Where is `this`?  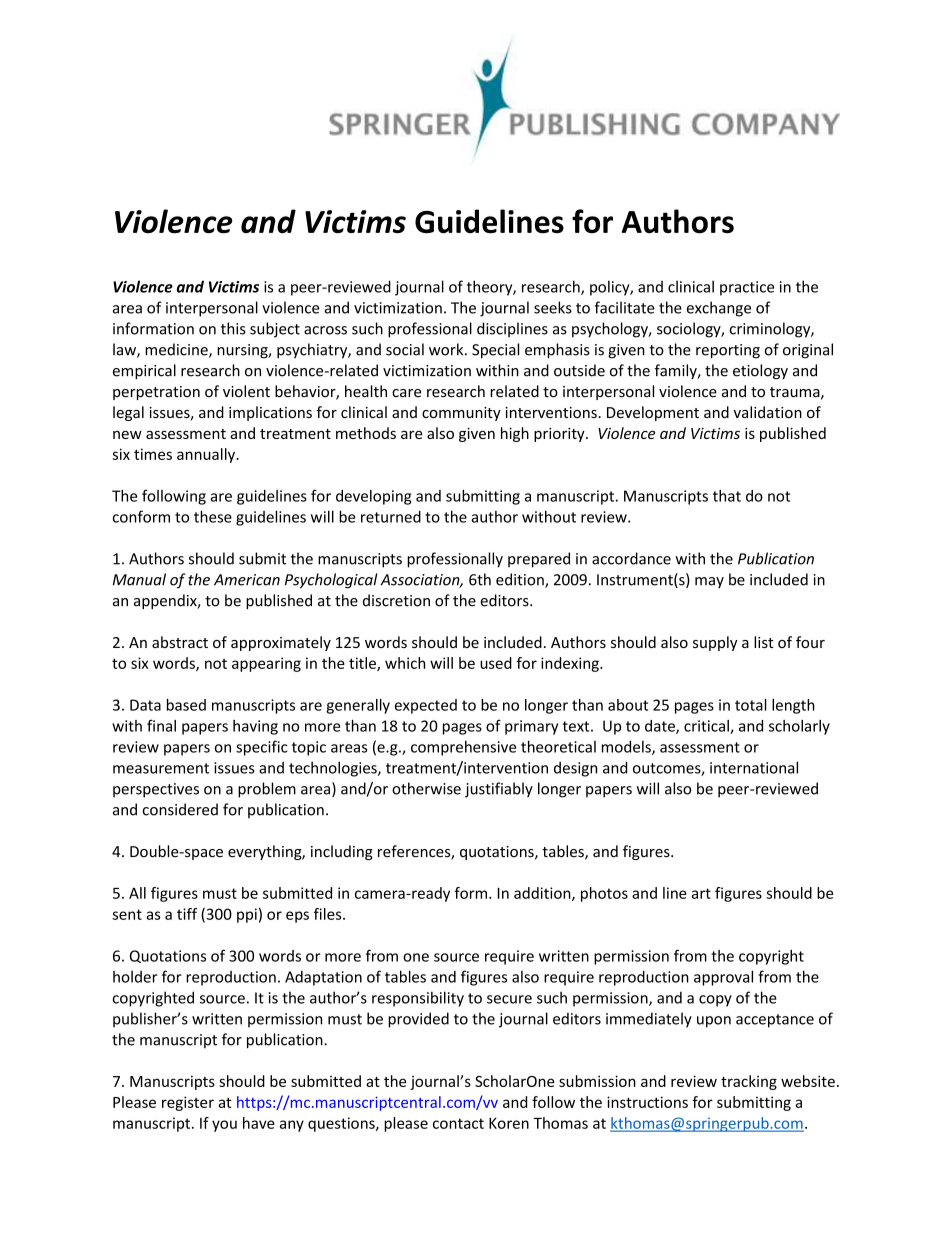
this is located at coordinates (233, 328).
